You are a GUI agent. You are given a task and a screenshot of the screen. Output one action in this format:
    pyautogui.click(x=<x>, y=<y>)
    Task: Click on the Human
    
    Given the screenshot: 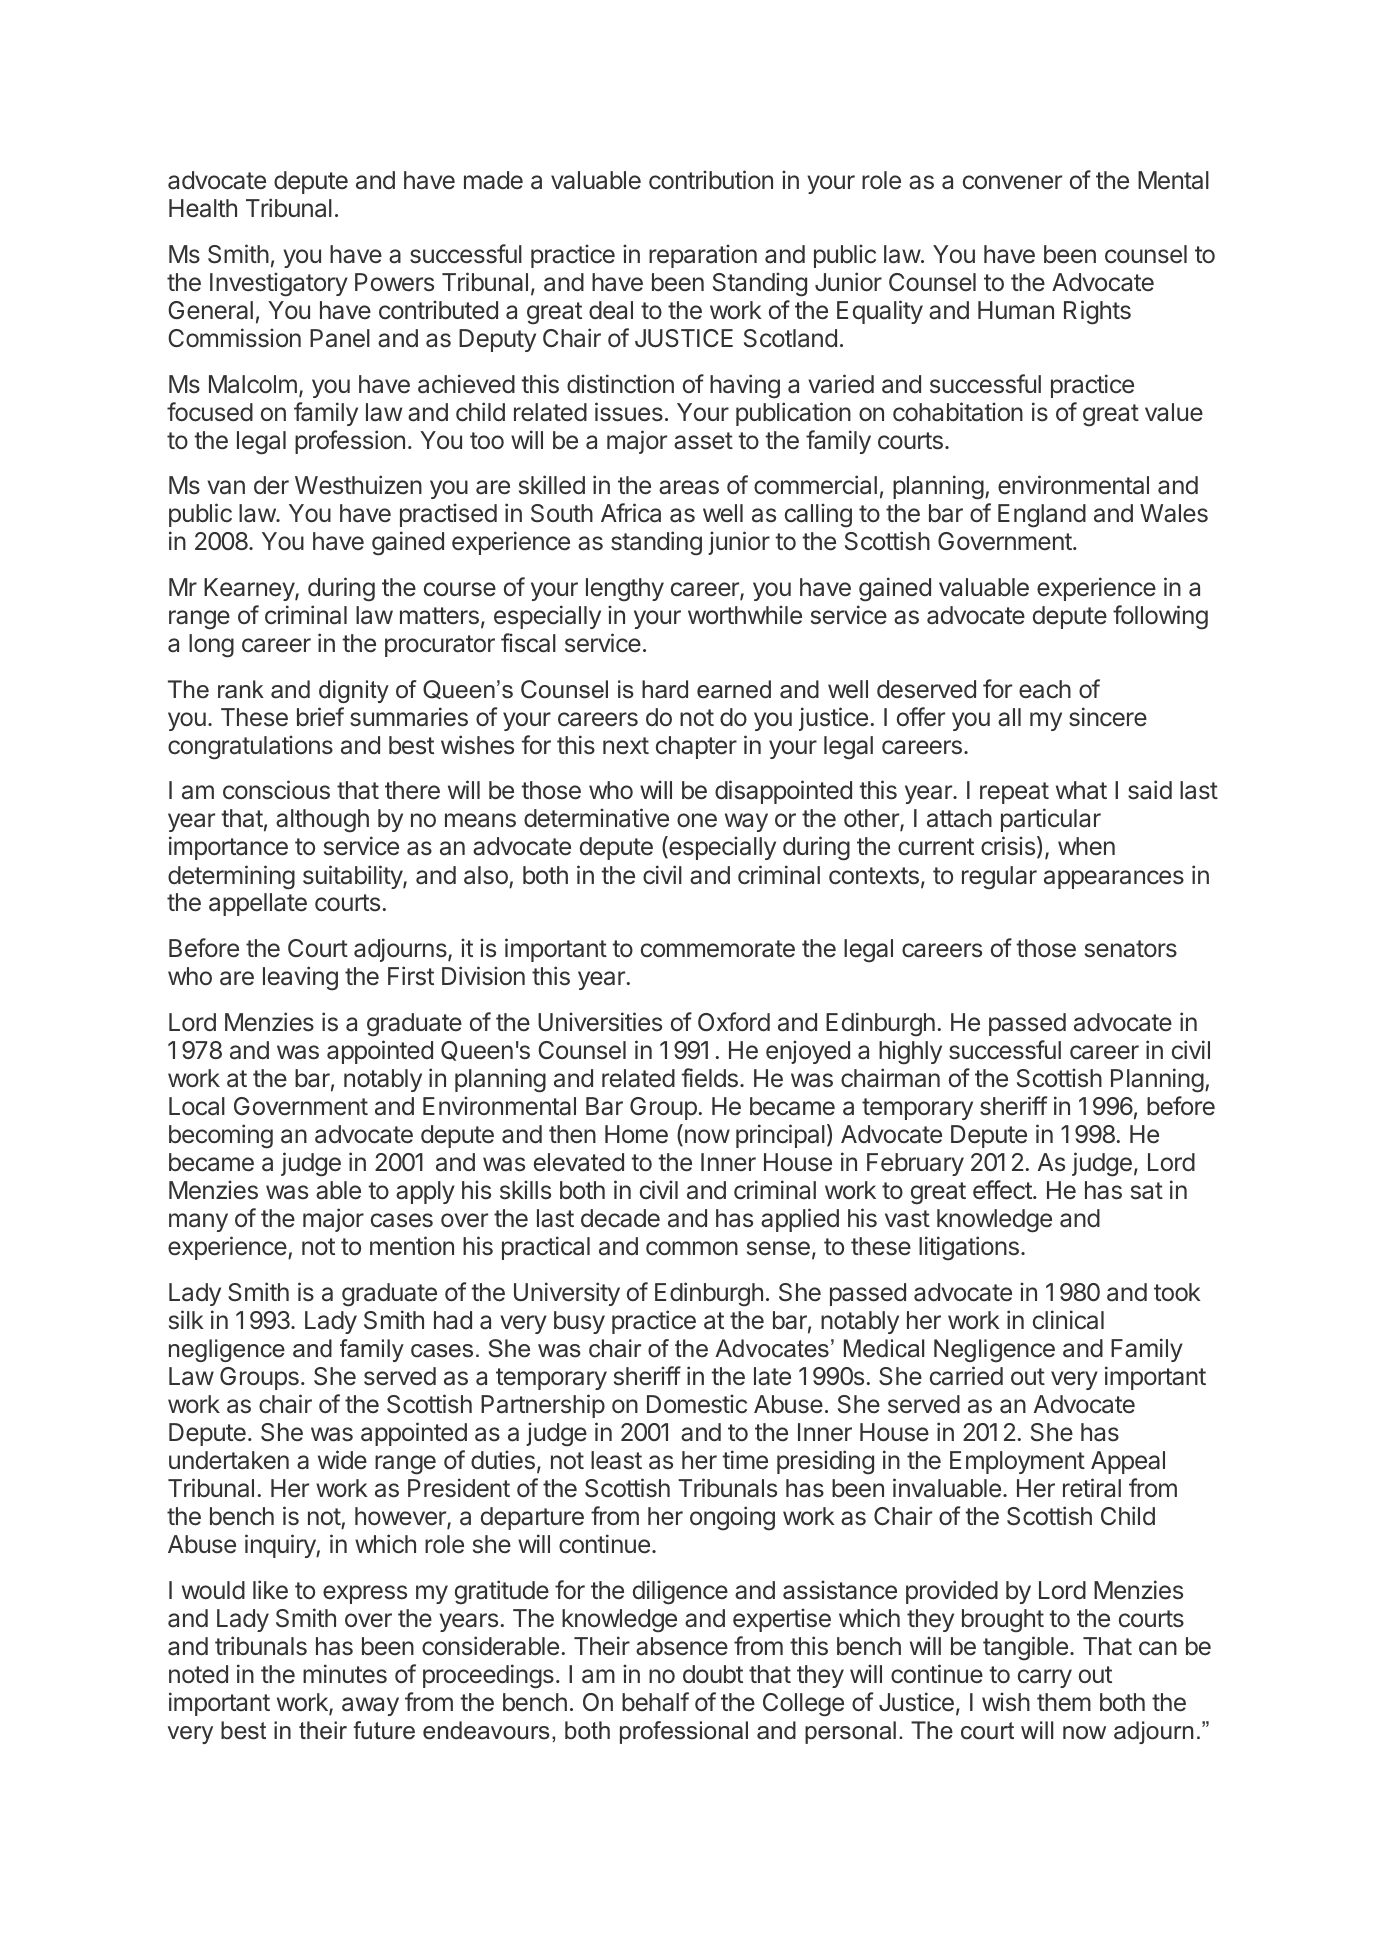 What is the action you would take?
    pyautogui.click(x=1016, y=310)
